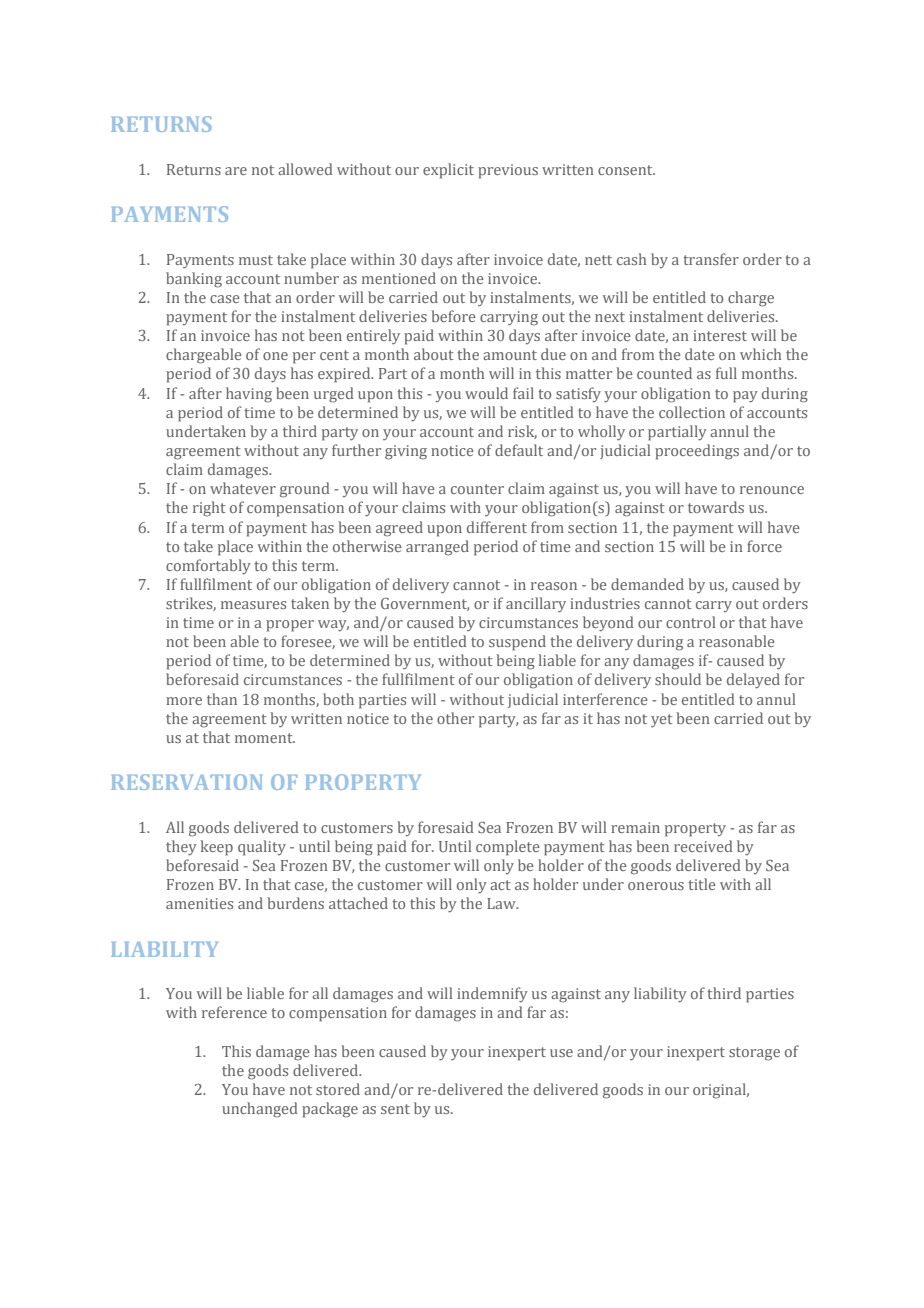 The image size is (924, 1308). Describe the element at coordinates (236, 171) in the page. I see `are` at that location.
